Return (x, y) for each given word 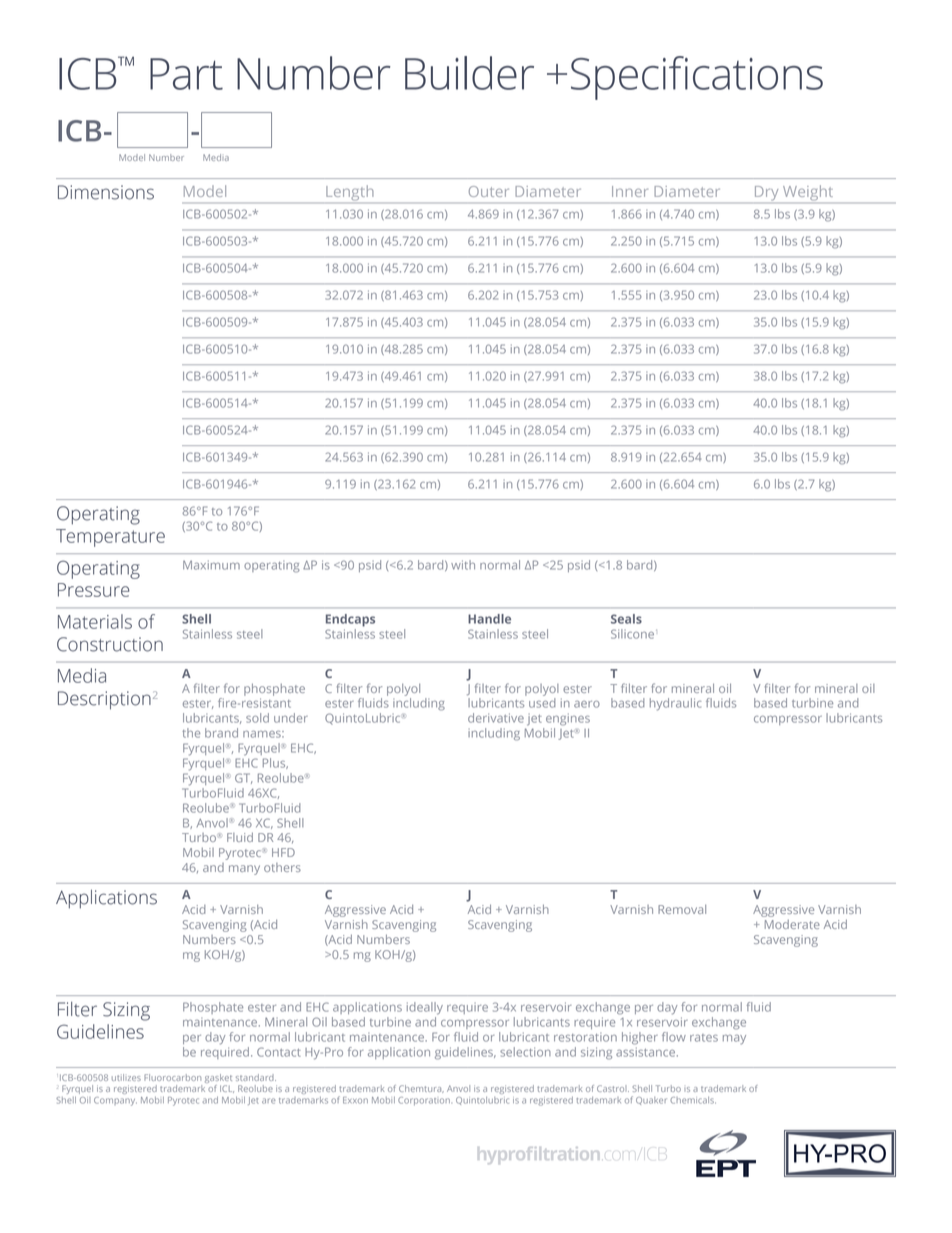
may (734, 1040)
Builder (469, 73)
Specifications (697, 78)
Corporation (424, 1101)
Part (186, 74)
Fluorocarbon (172, 1077)
